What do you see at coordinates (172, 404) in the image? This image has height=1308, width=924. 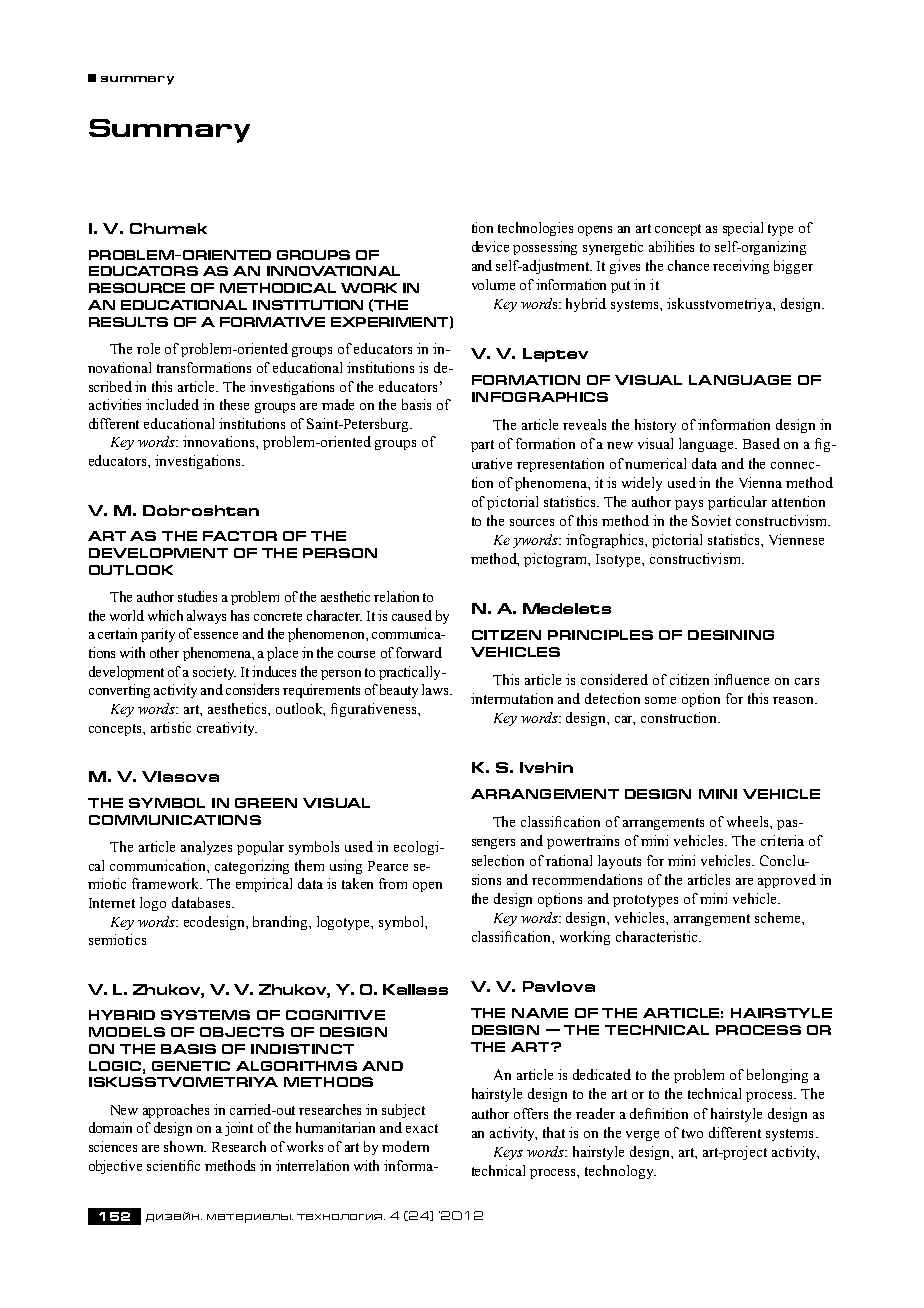 I see `included` at bounding box center [172, 404].
